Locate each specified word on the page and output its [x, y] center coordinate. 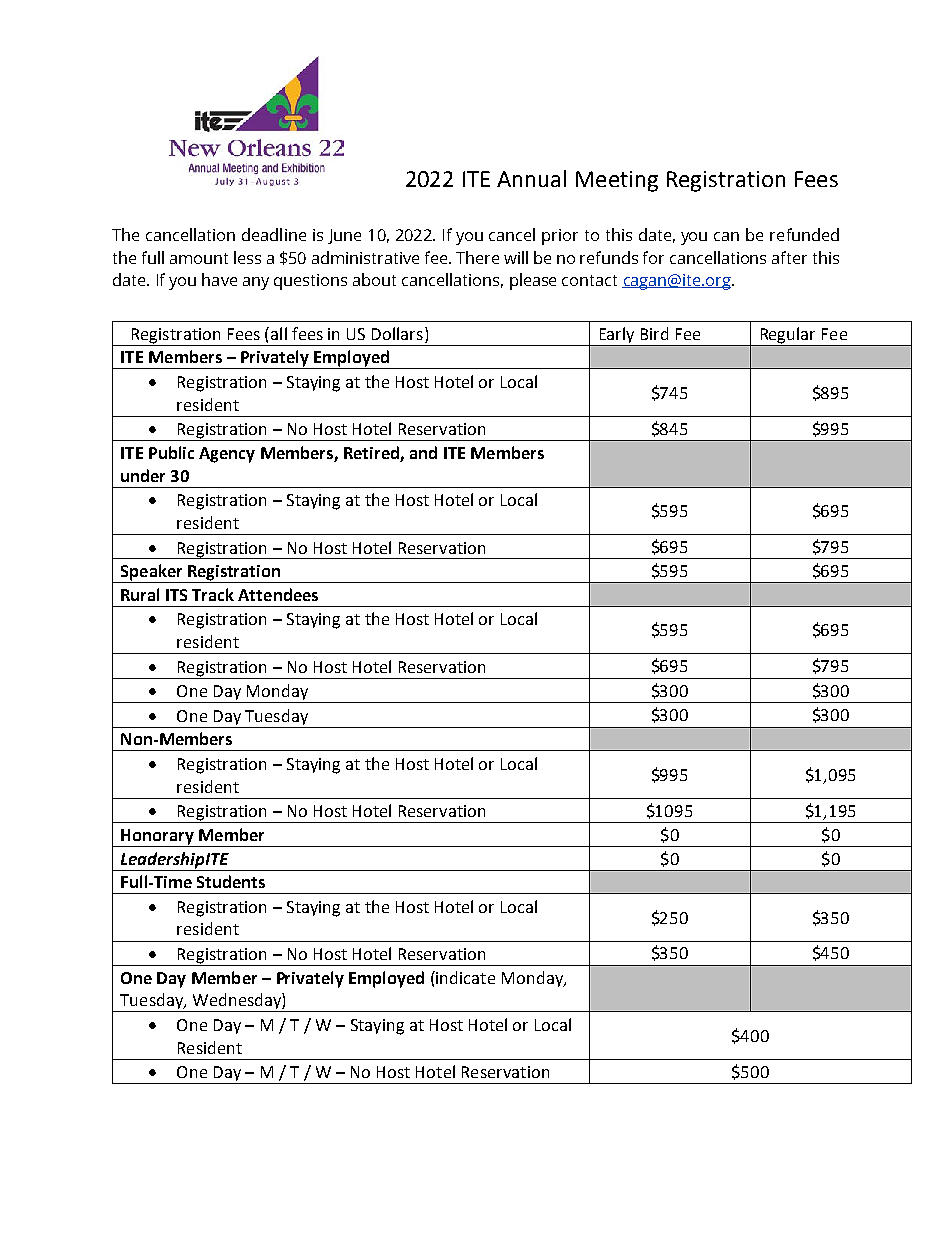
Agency [227, 455]
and [423, 452]
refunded [804, 234]
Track [213, 594]
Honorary [157, 838]
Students [231, 881]
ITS [176, 595]
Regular [788, 335]
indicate [464, 977]
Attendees [278, 594]
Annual [531, 178]
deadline [274, 234]
